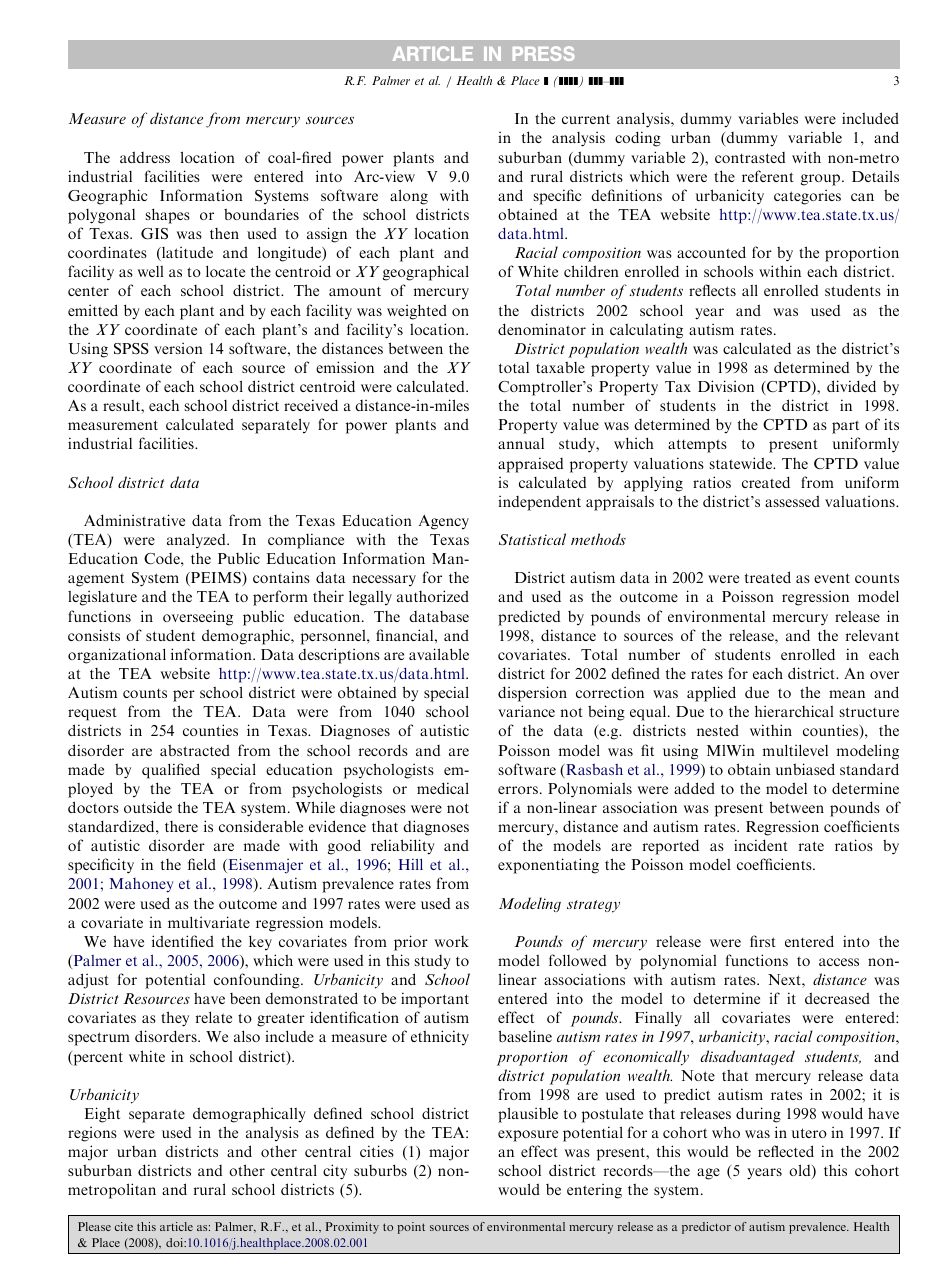 The width and height of the page is (952, 1270). I want to click on relevant, so click(872, 635).
